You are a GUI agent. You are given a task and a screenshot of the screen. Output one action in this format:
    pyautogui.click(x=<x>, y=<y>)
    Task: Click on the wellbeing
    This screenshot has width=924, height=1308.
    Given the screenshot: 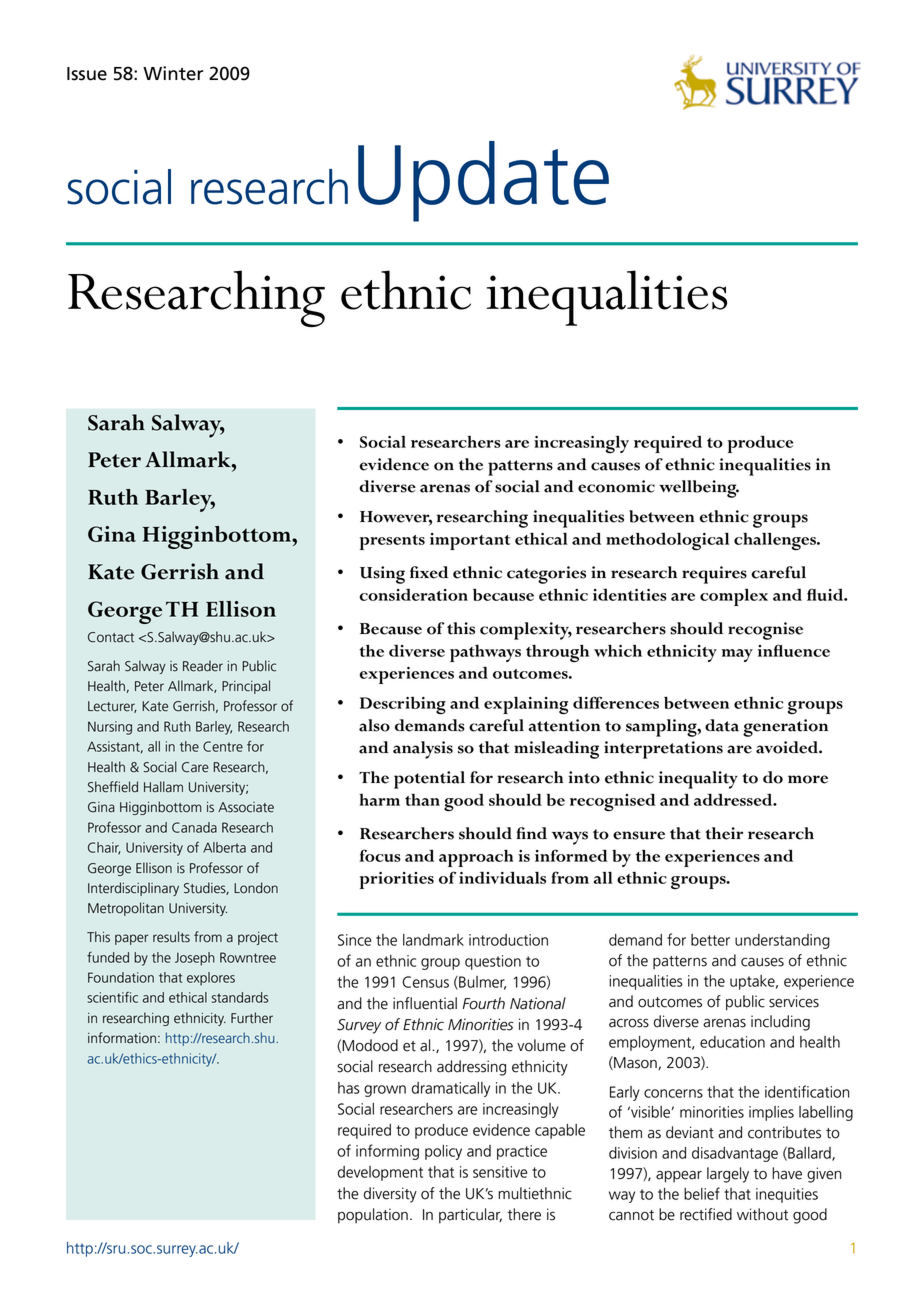 What is the action you would take?
    pyautogui.click(x=699, y=489)
